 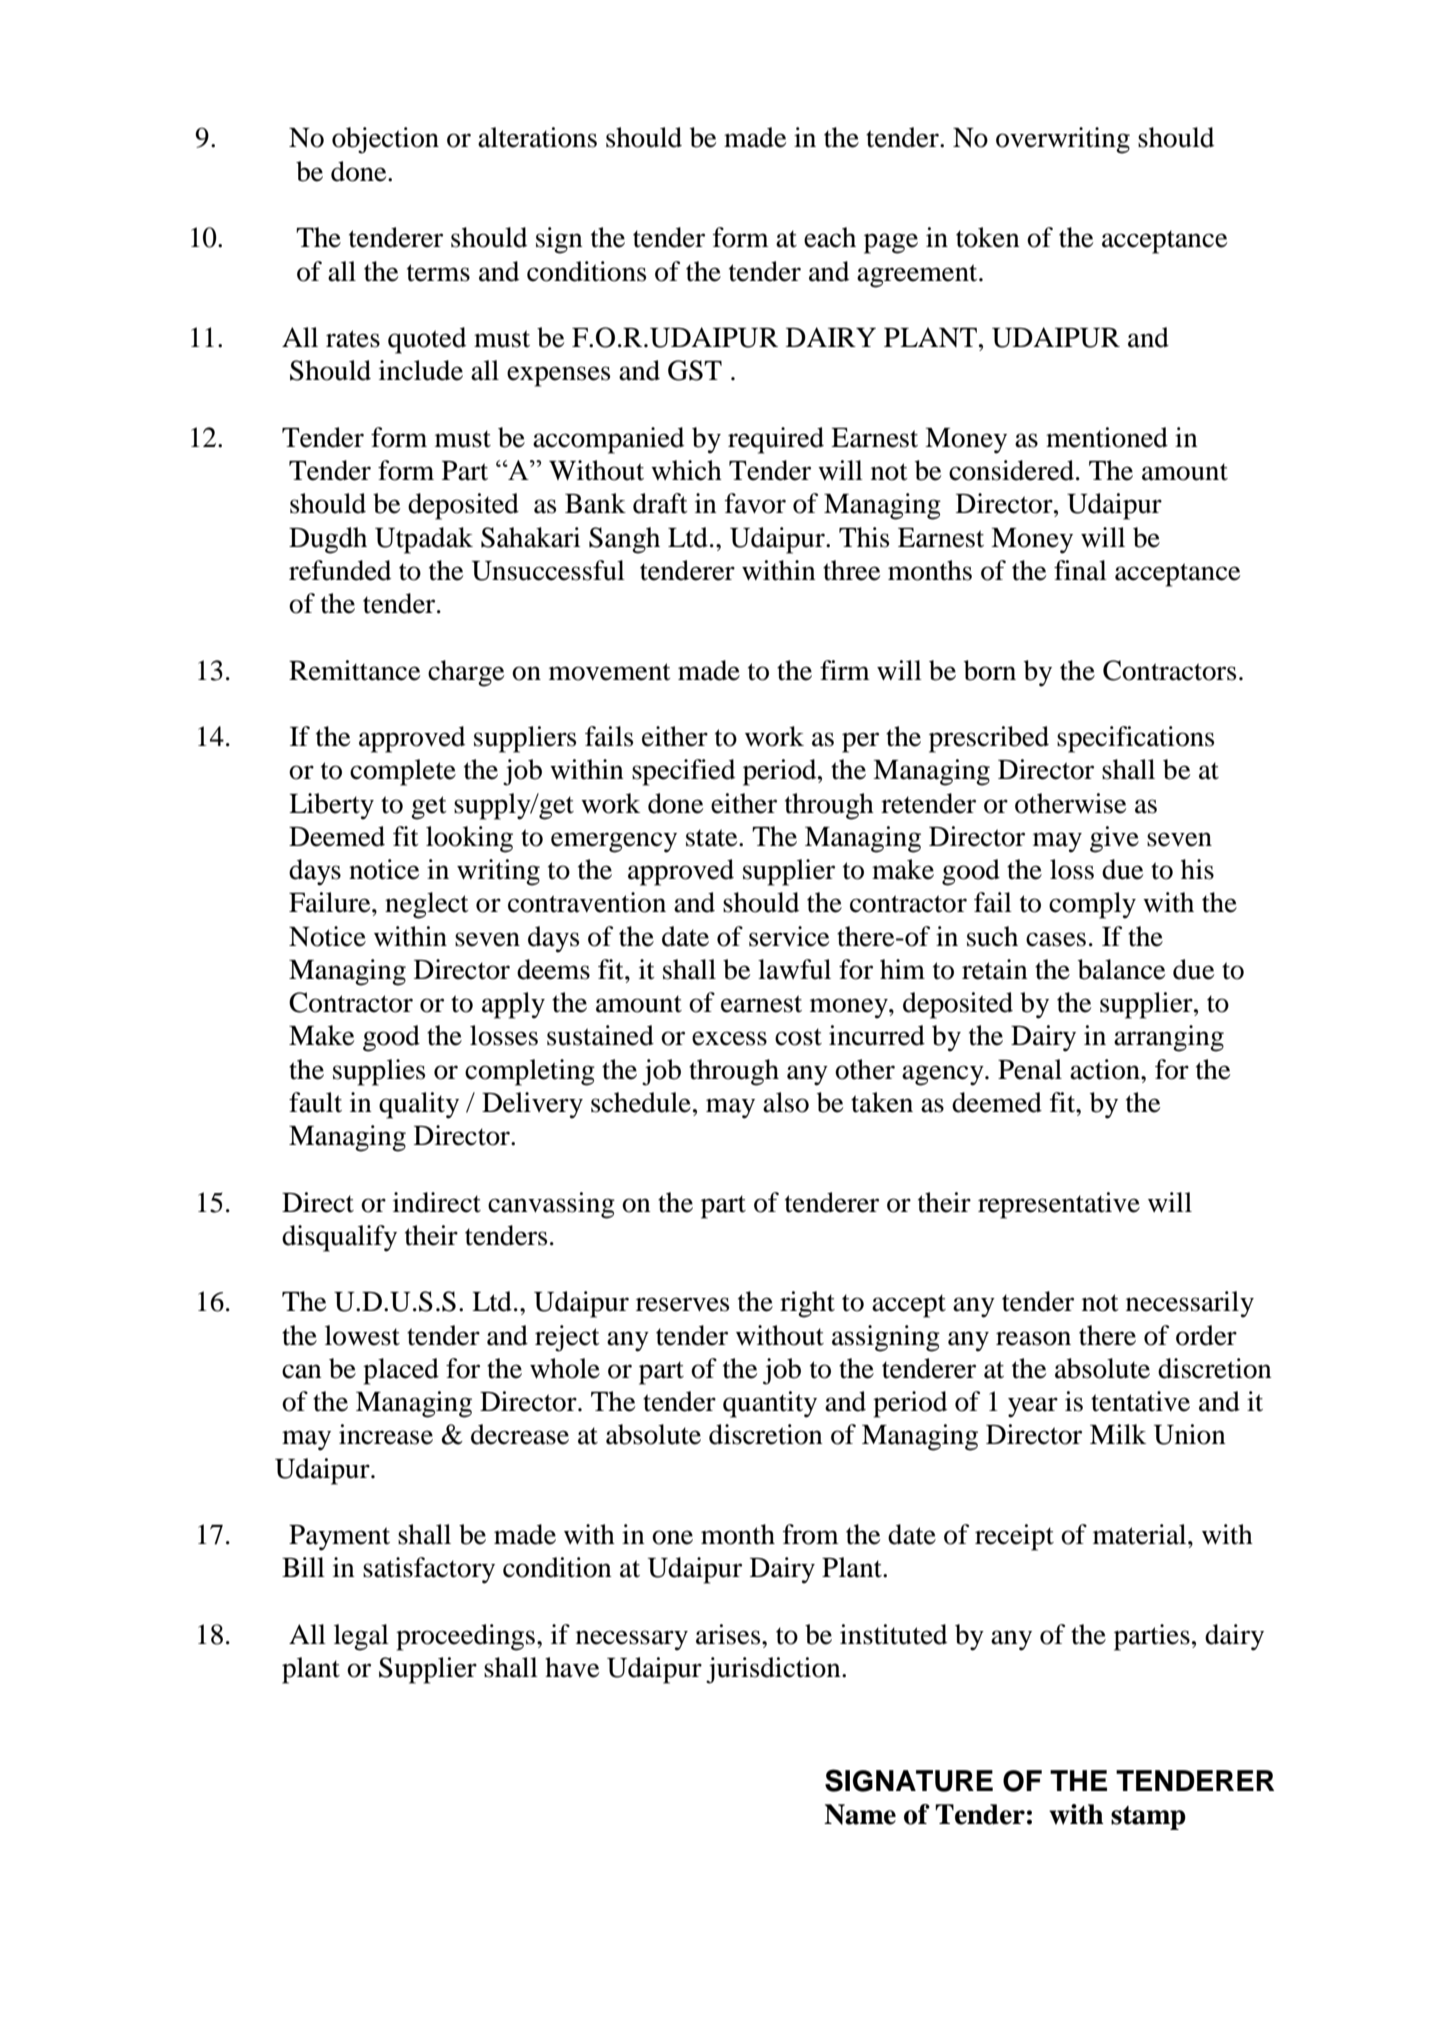 I want to click on final, so click(x=1080, y=570).
